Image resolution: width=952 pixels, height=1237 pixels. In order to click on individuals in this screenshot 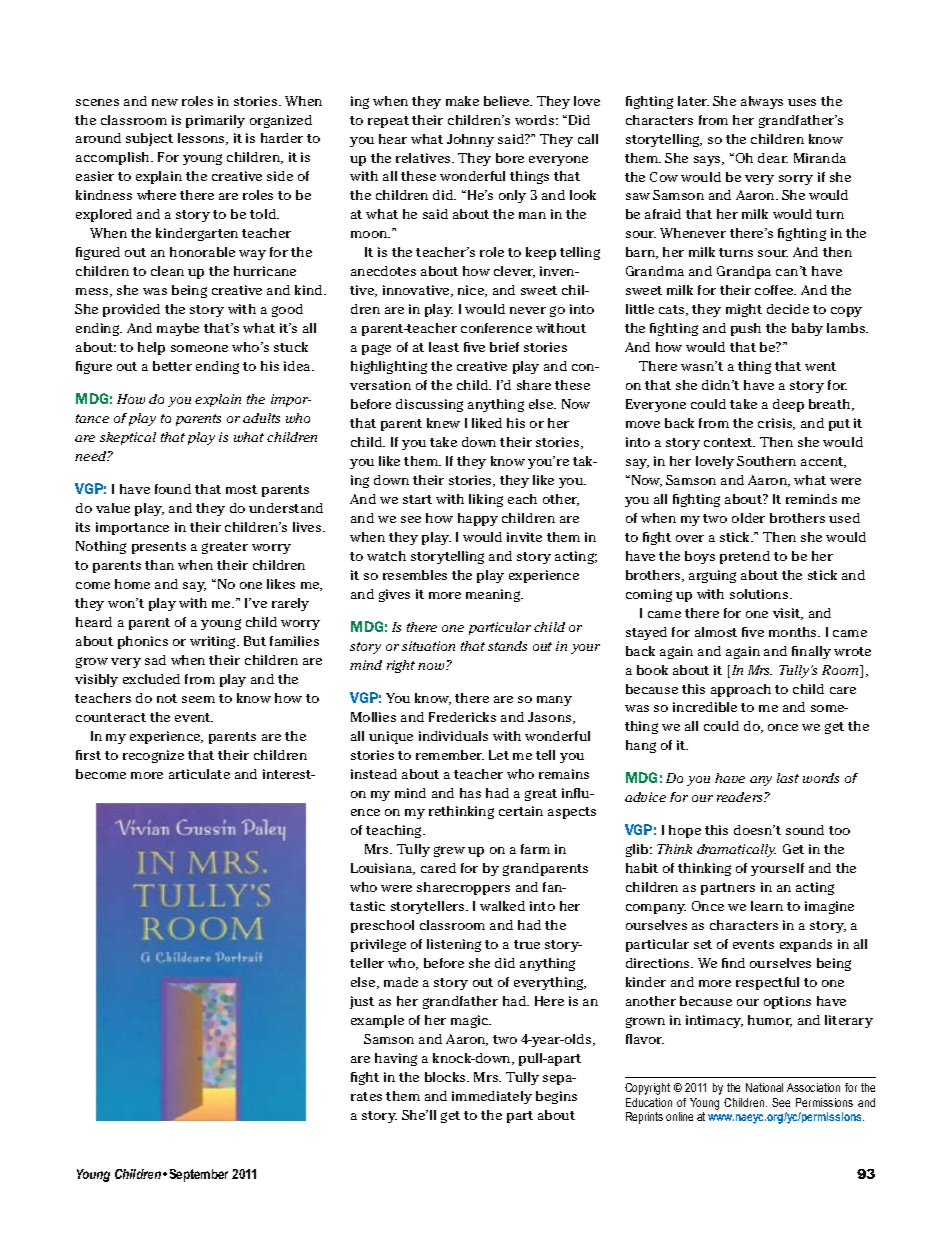, I will do `click(453, 736)`.
